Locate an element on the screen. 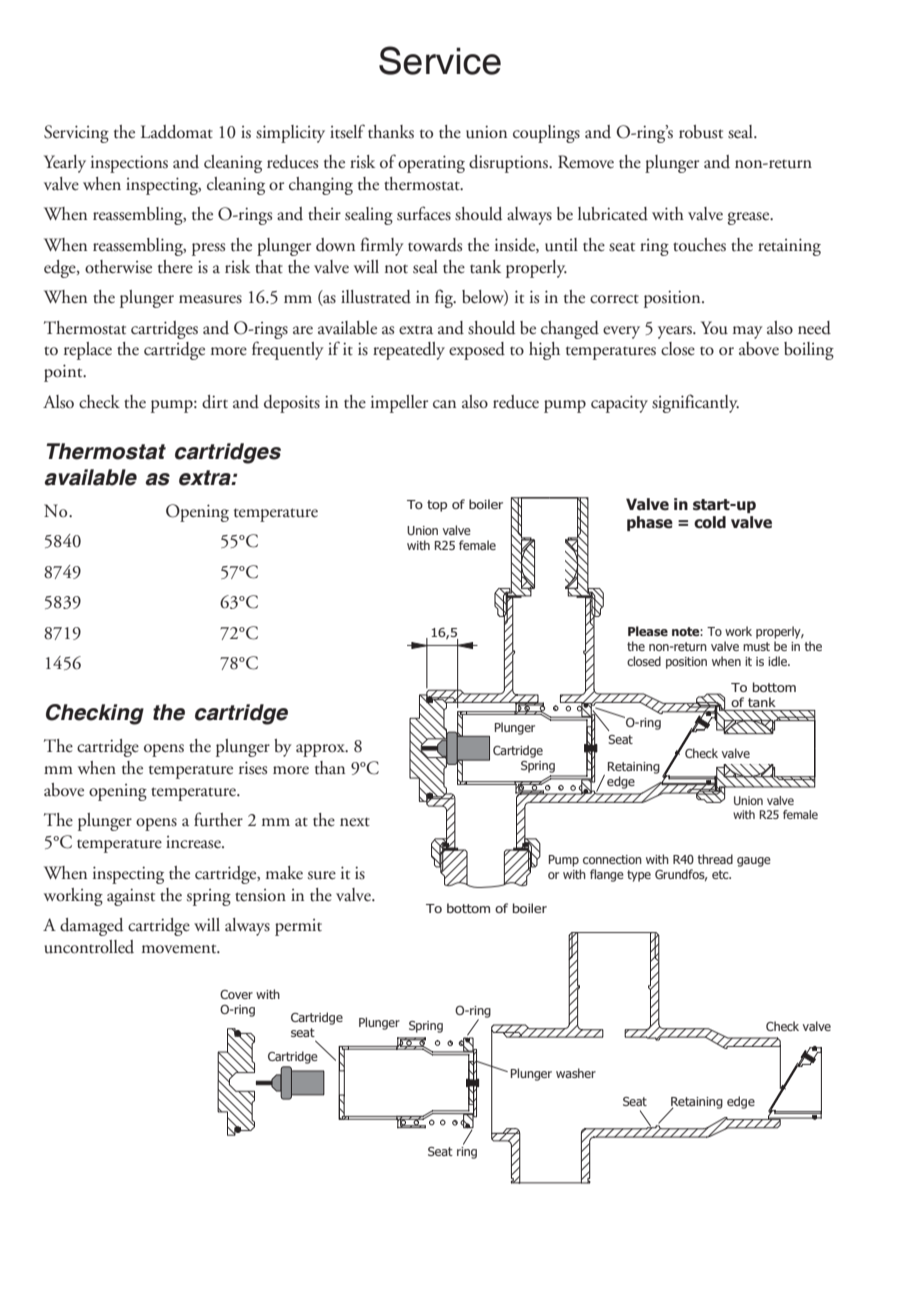  Servicing is located at coordinates (76, 134).
